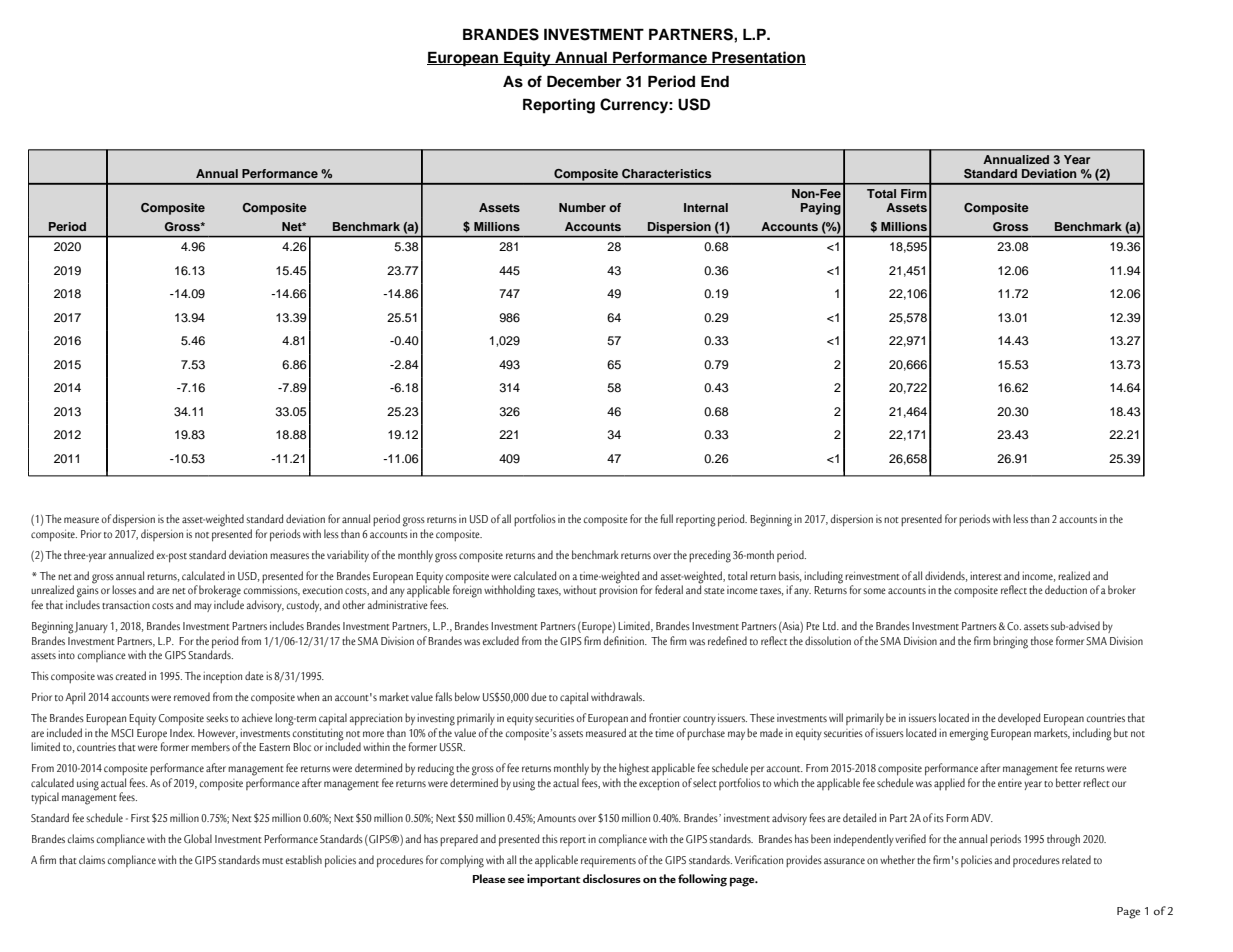  Describe the element at coordinates (706, 207) in the screenshot. I see `Internal` at that location.
